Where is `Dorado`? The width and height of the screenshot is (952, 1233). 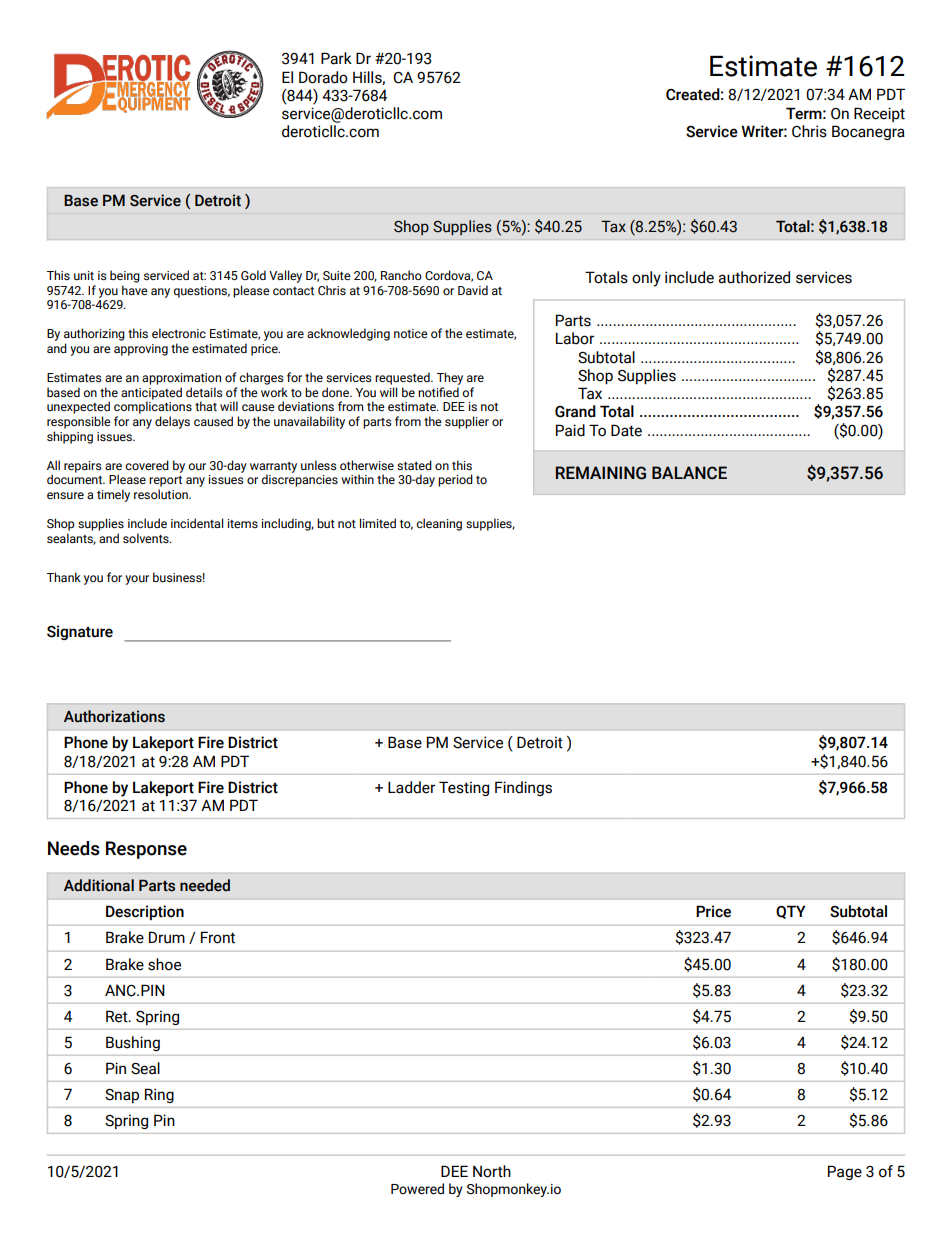
Dorado is located at coordinates (323, 77).
